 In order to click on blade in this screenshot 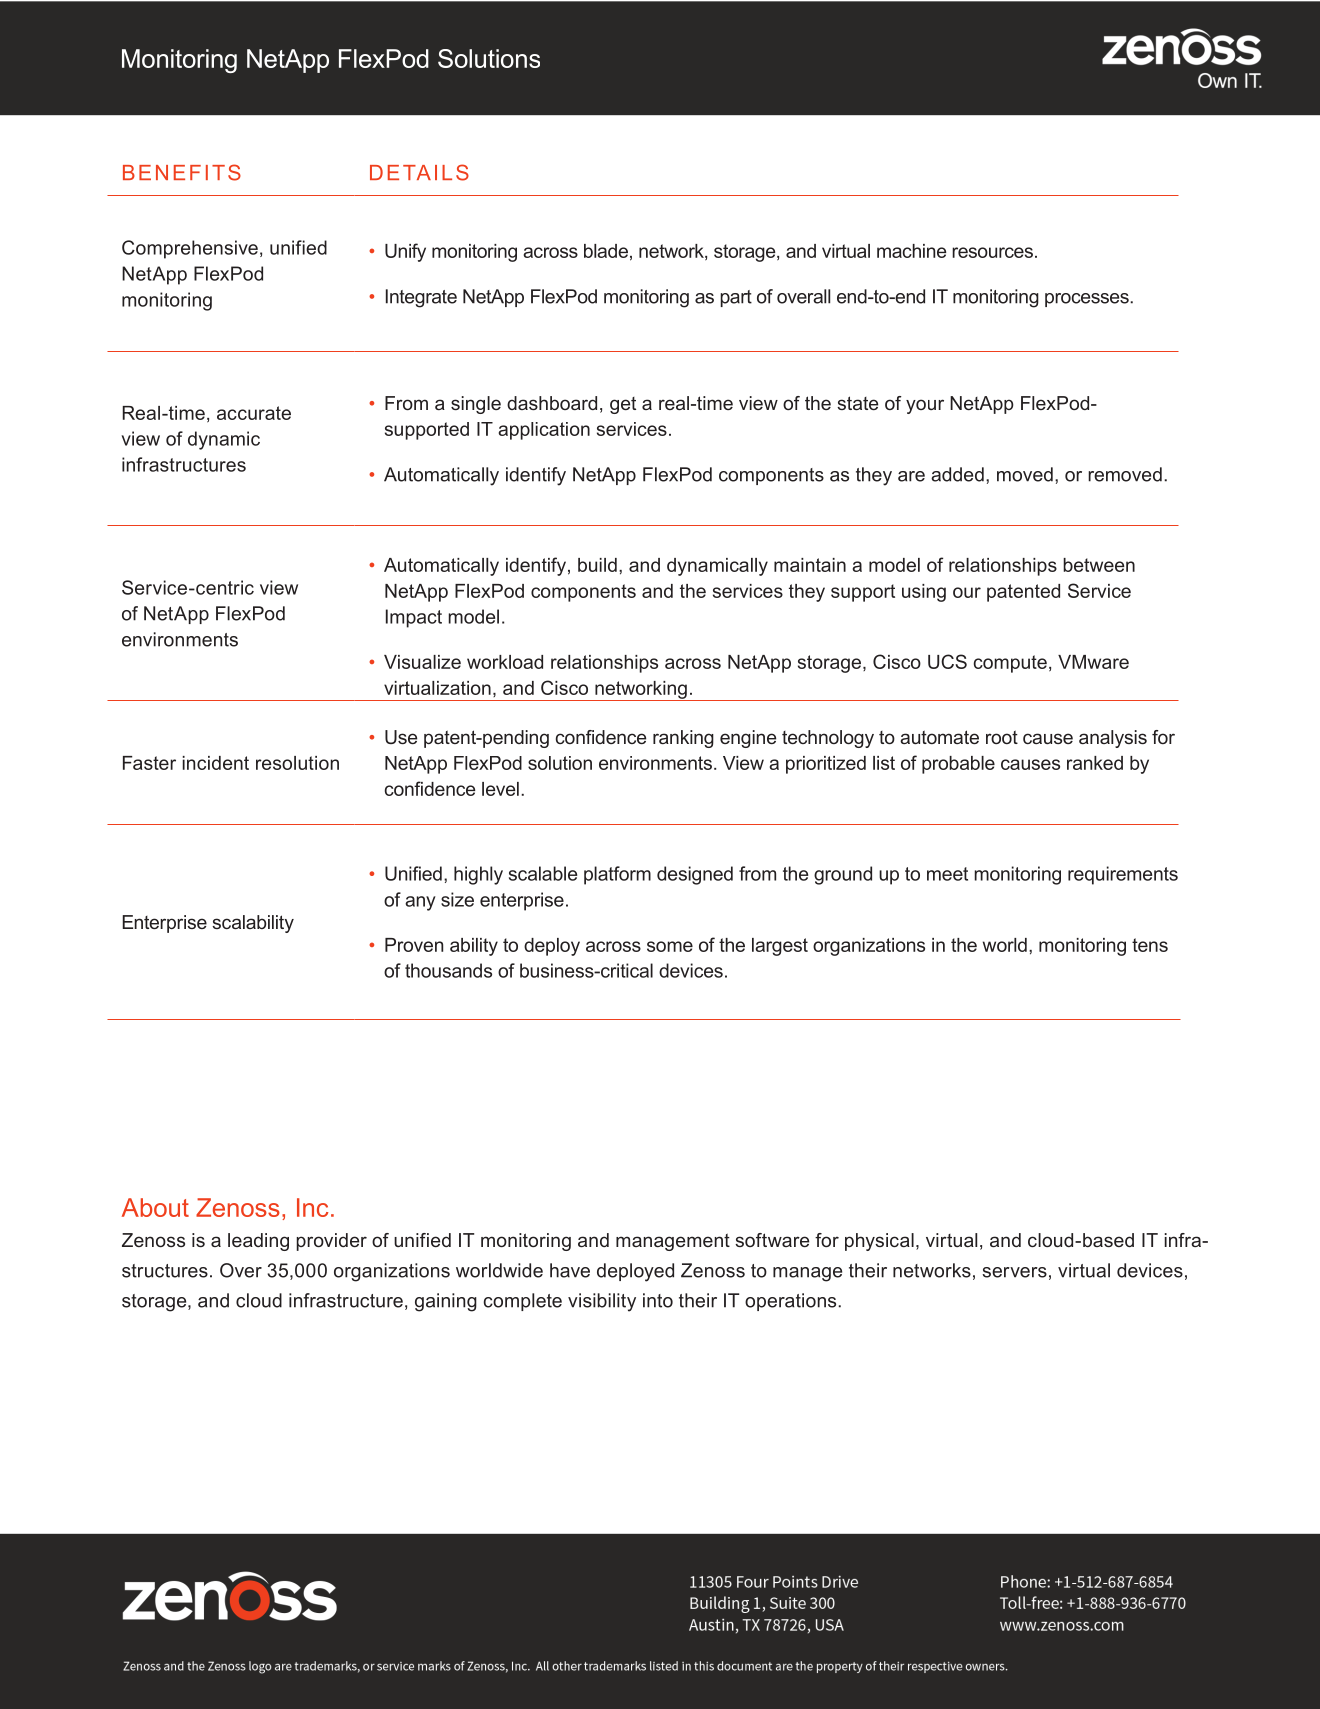, I will do `click(606, 251)`.
